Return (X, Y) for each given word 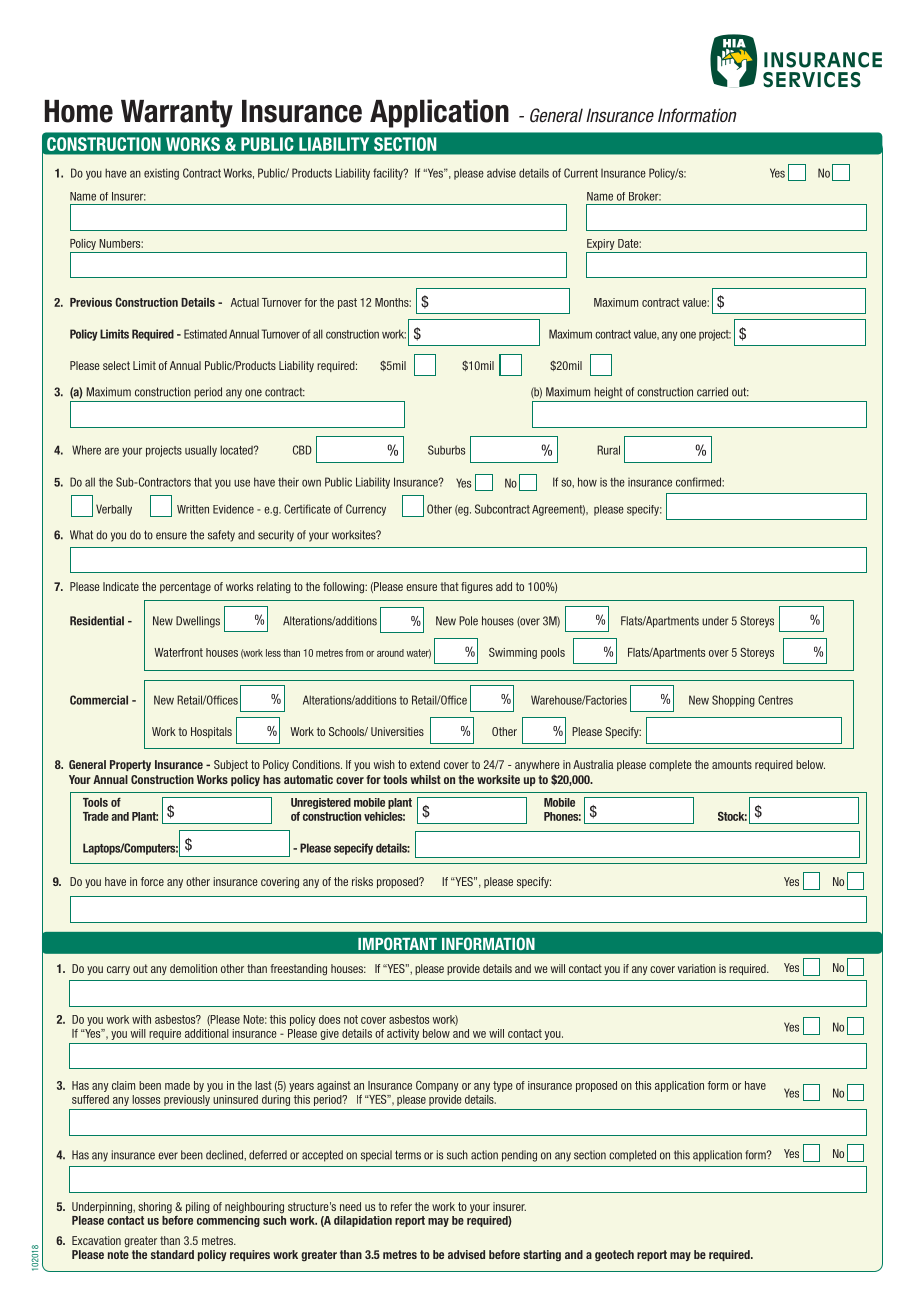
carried (712, 392)
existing (161, 174)
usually (201, 451)
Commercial (99, 700)
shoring (155, 1208)
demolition (193, 968)
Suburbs (446, 450)
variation (697, 968)
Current (581, 173)
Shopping (733, 701)
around (390, 653)
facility (389, 174)
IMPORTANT (397, 943)
